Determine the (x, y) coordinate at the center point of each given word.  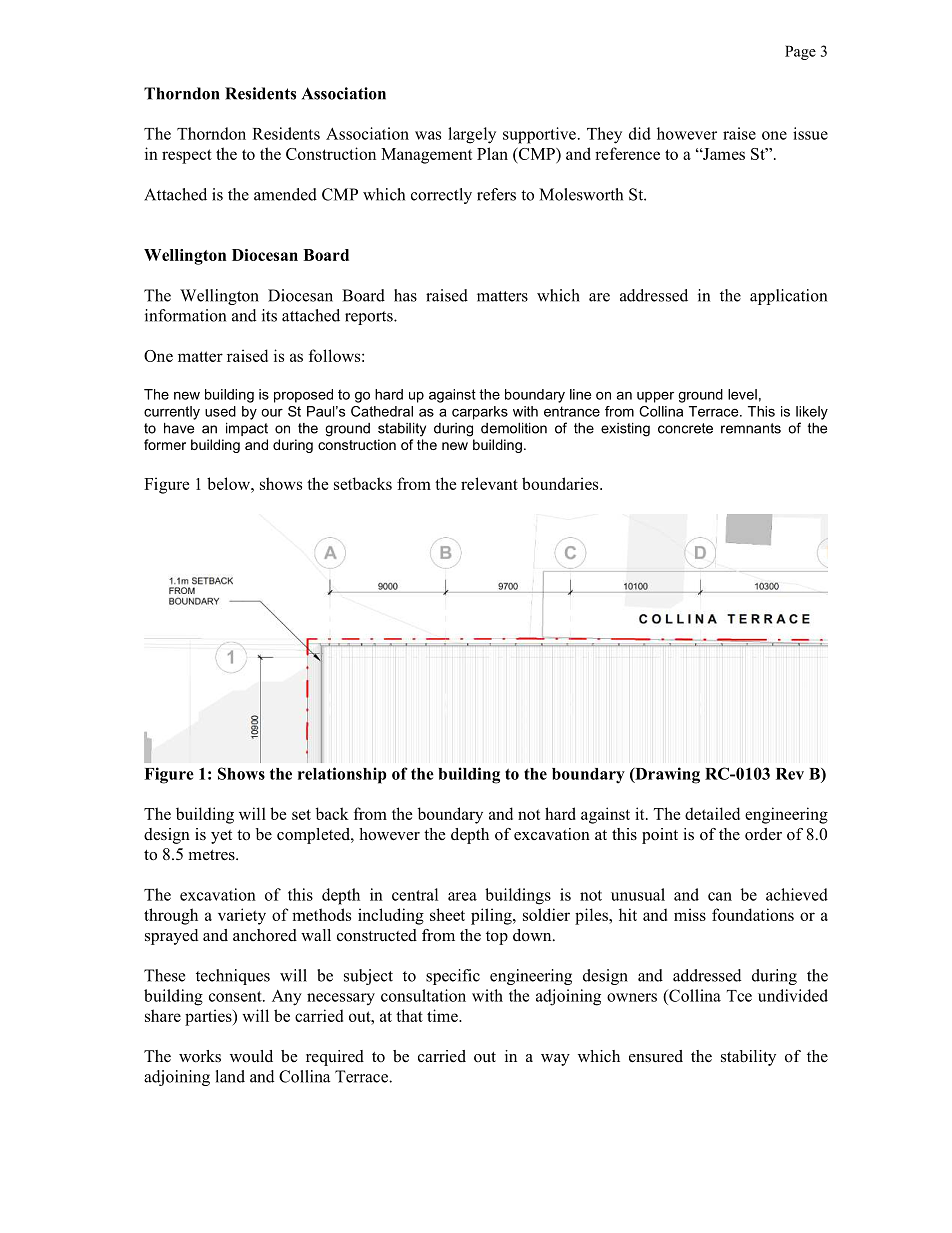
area (462, 896)
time (443, 1015)
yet (221, 837)
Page (800, 52)
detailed (712, 813)
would (251, 1056)
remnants (751, 428)
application (788, 297)
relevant (489, 483)
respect (187, 156)
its (269, 315)
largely (472, 135)
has (405, 295)
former (165, 444)
